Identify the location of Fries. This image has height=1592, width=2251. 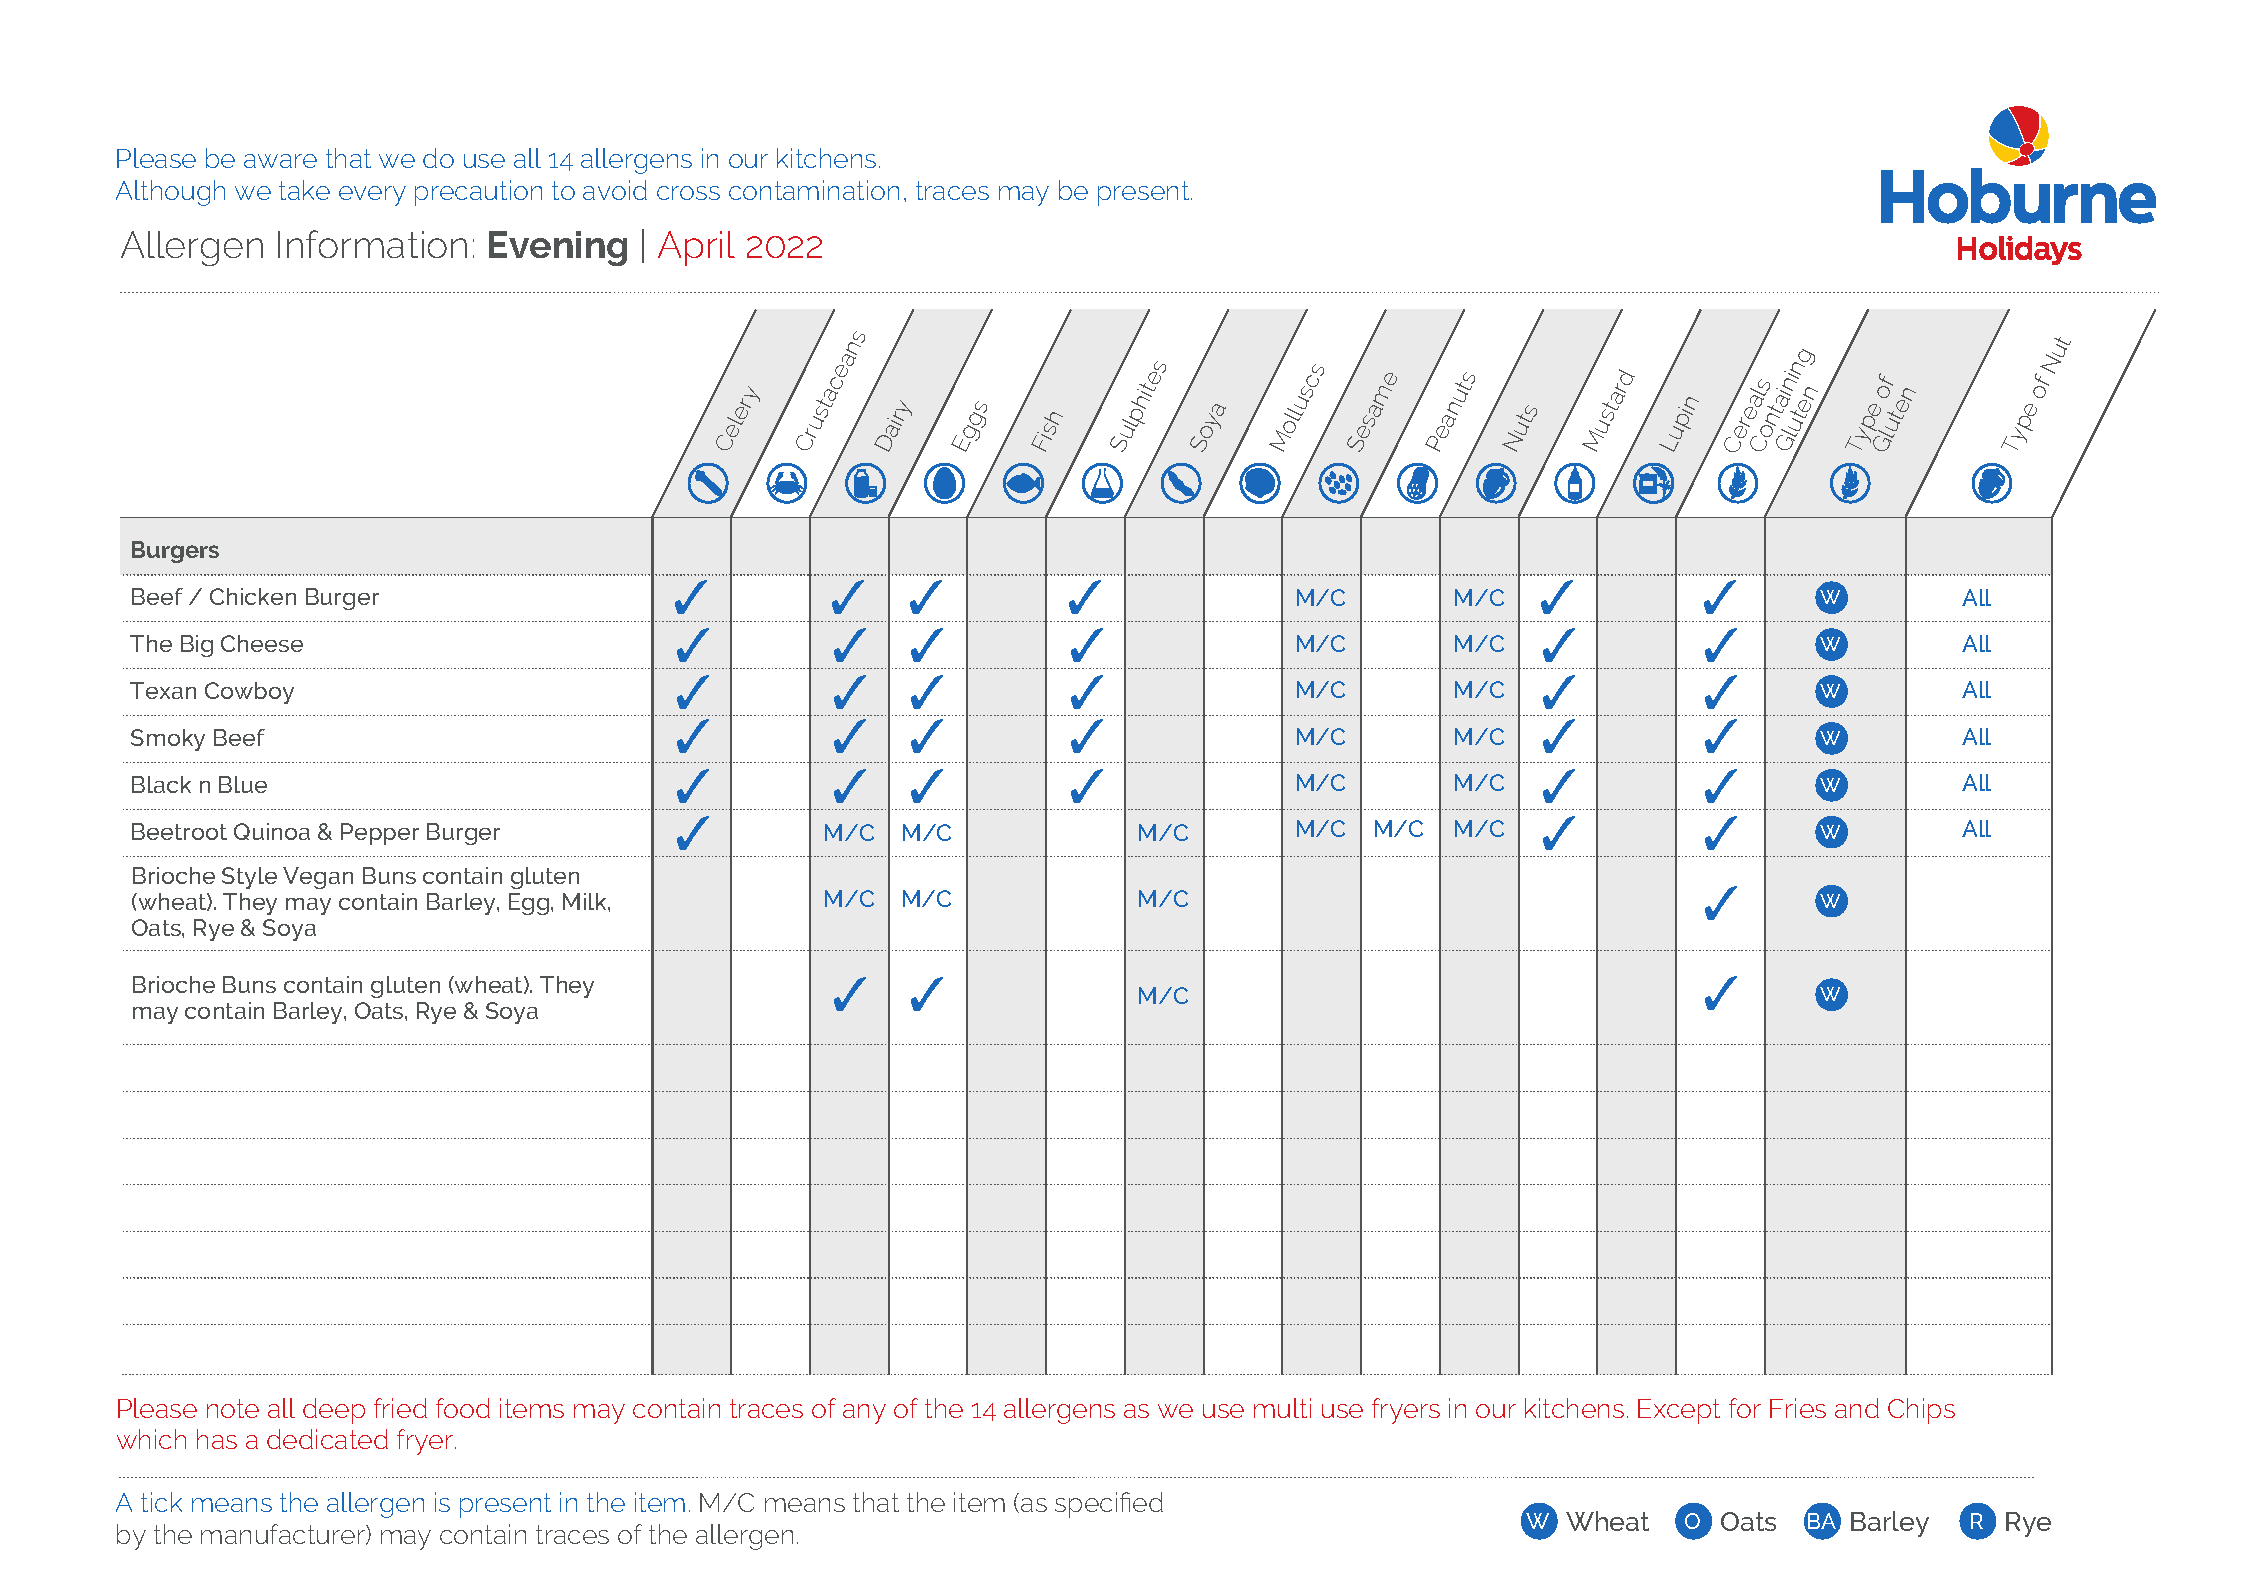
(1798, 1408).
